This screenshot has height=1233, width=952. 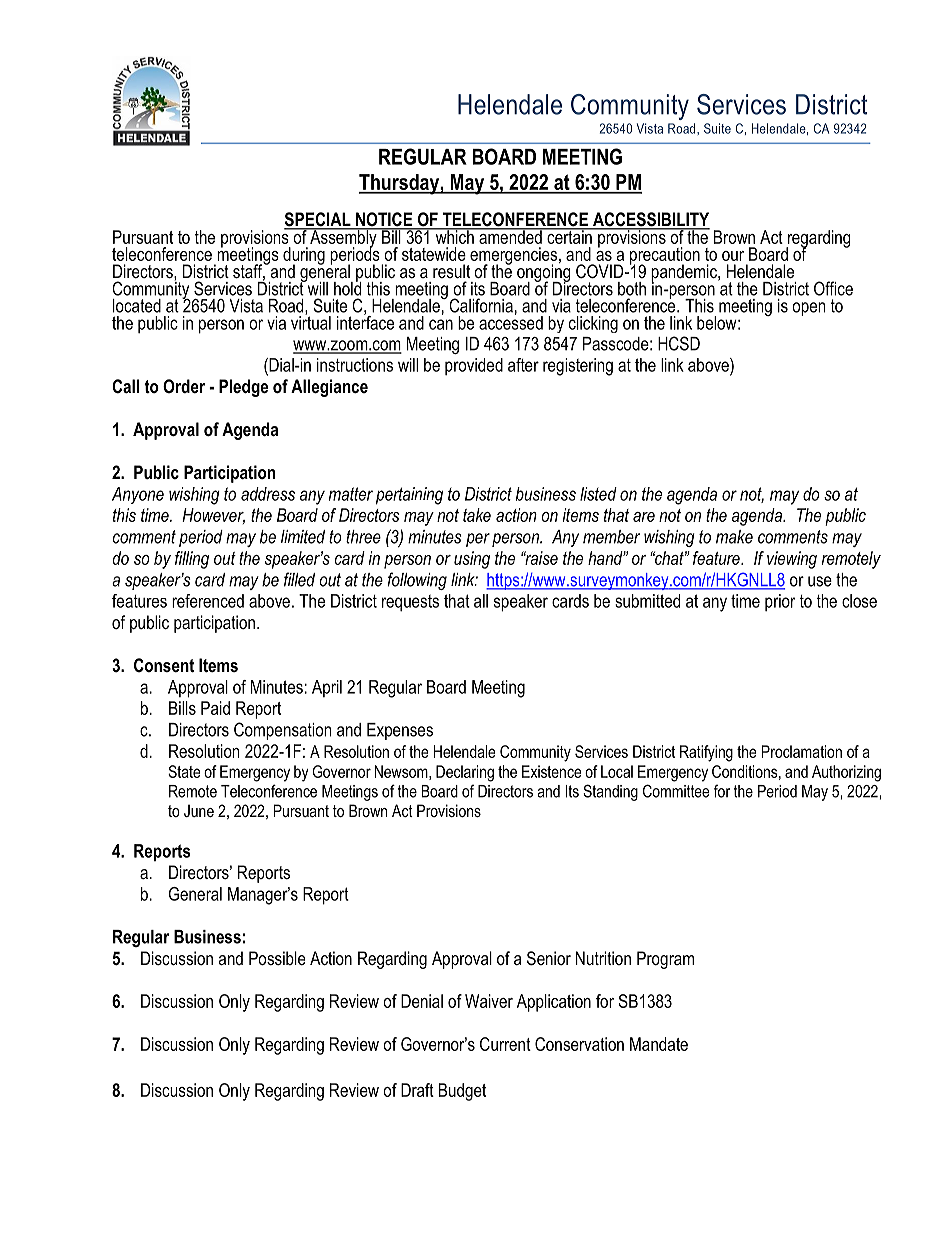 I want to click on result, so click(x=451, y=271).
